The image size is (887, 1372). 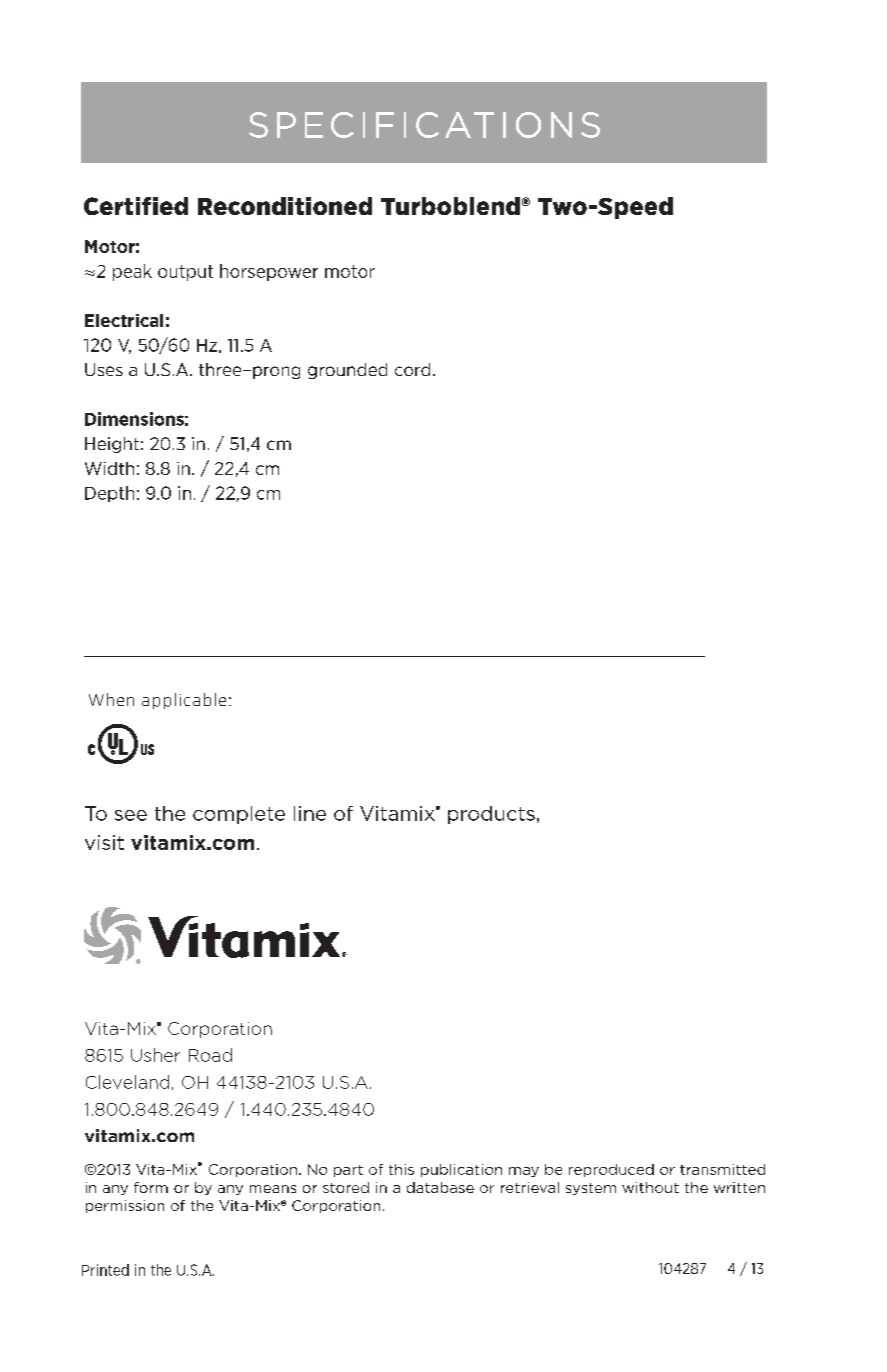 What do you see at coordinates (285, 206) in the screenshot?
I see `Reconditioned` at bounding box center [285, 206].
